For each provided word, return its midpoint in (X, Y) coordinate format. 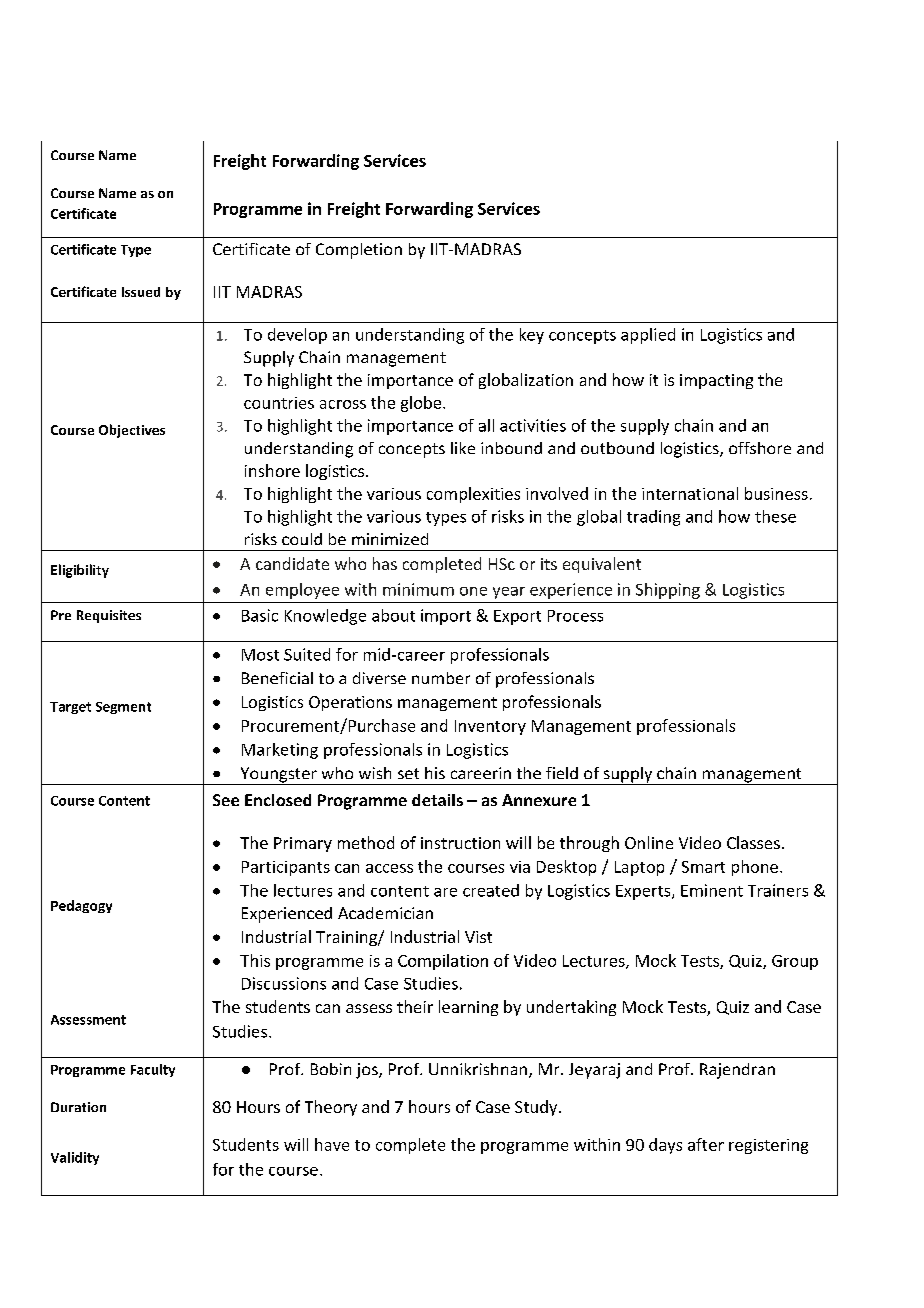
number (441, 678)
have (332, 1144)
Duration (78, 1107)
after (706, 1144)
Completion (359, 251)
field (562, 773)
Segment (123, 708)
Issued (141, 292)
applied (648, 336)
